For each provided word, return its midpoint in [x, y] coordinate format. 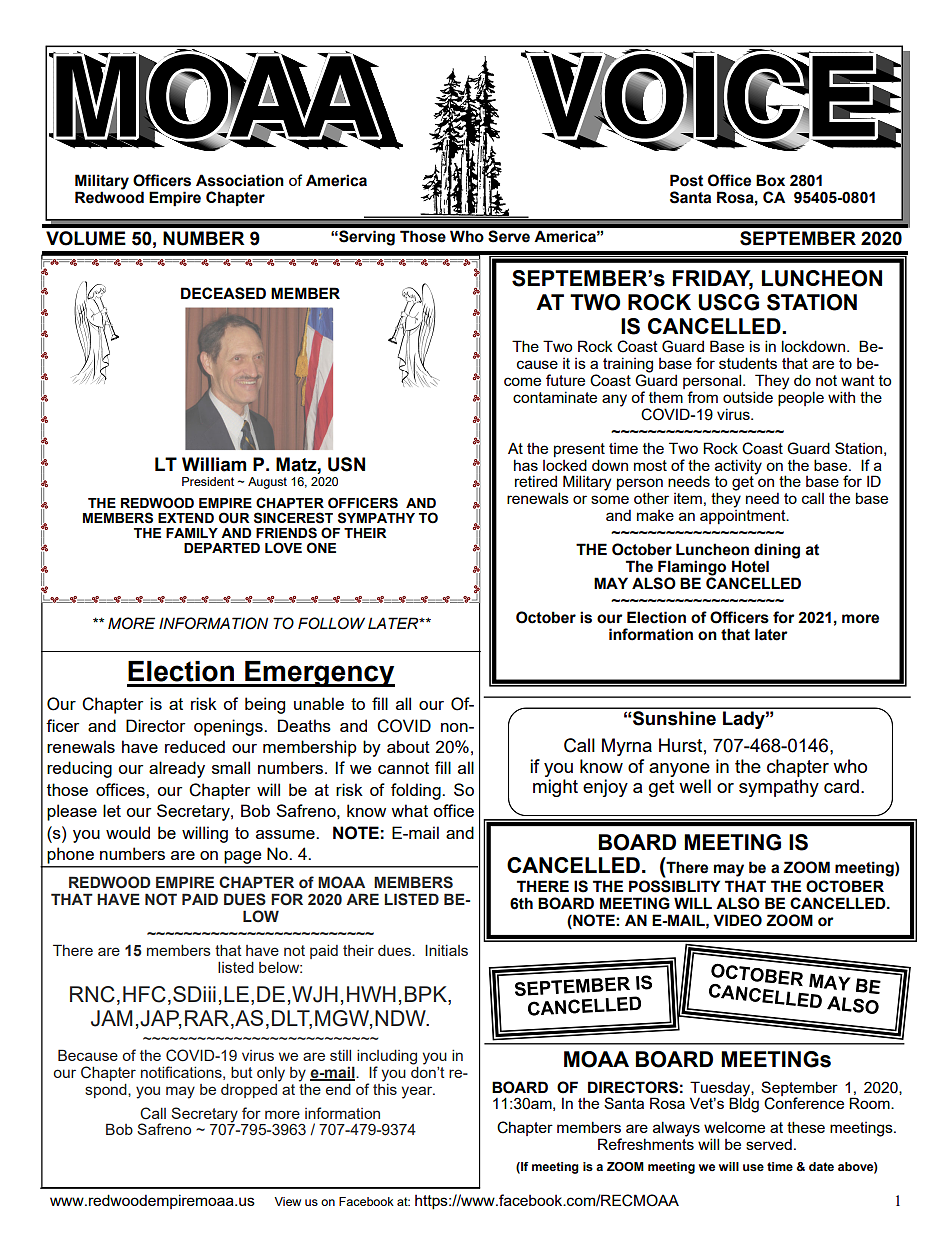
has [526, 465]
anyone [679, 770]
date [821, 1166]
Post [686, 180]
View [287, 1201]
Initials [446, 950]
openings [229, 727]
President [208, 481]
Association [240, 180]
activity [738, 467]
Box [770, 180]
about [408, 746]
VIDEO [737, 920]
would [128, 832]
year [418, 1092]
